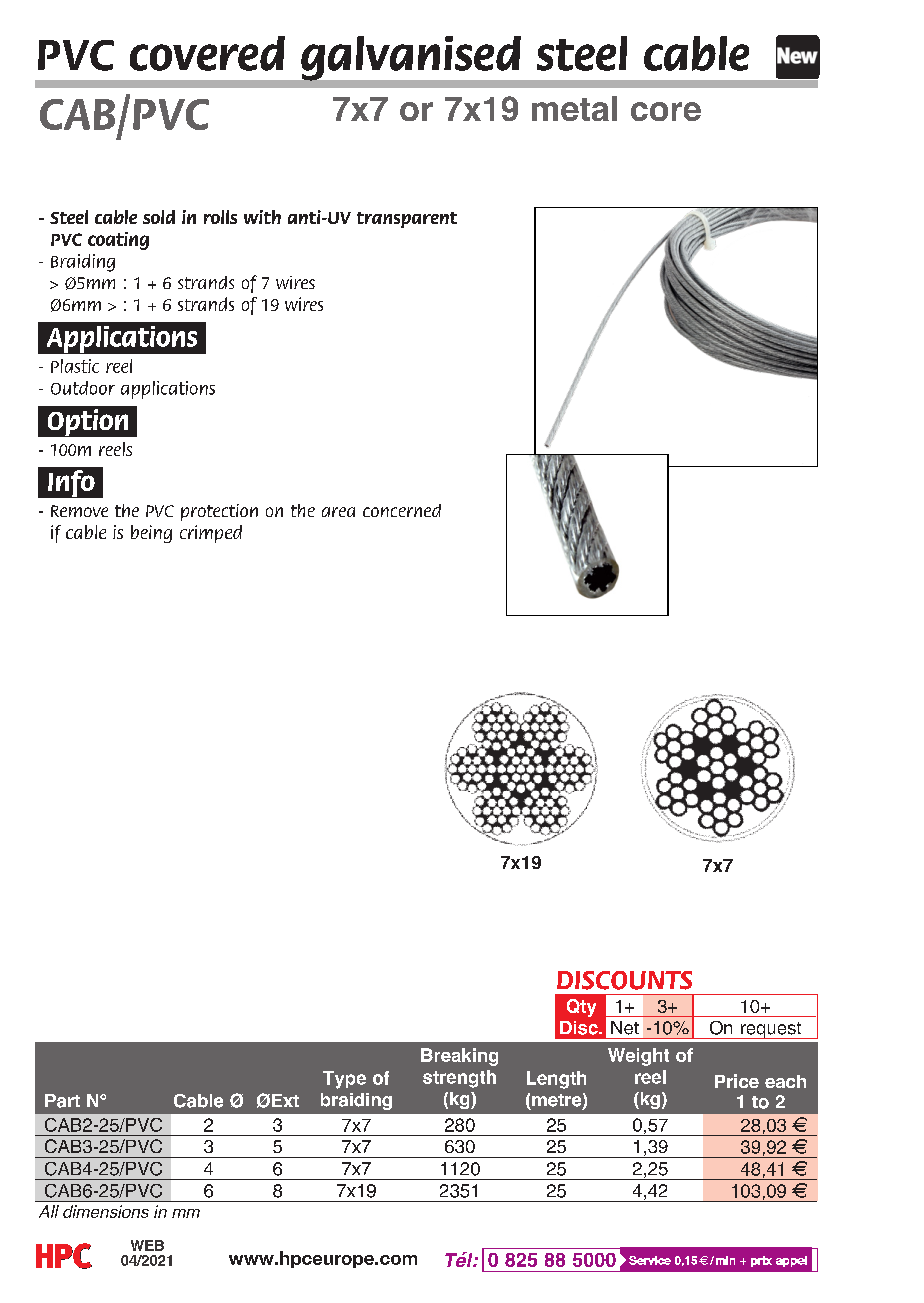  I want to click on core, so click(666, 111).
